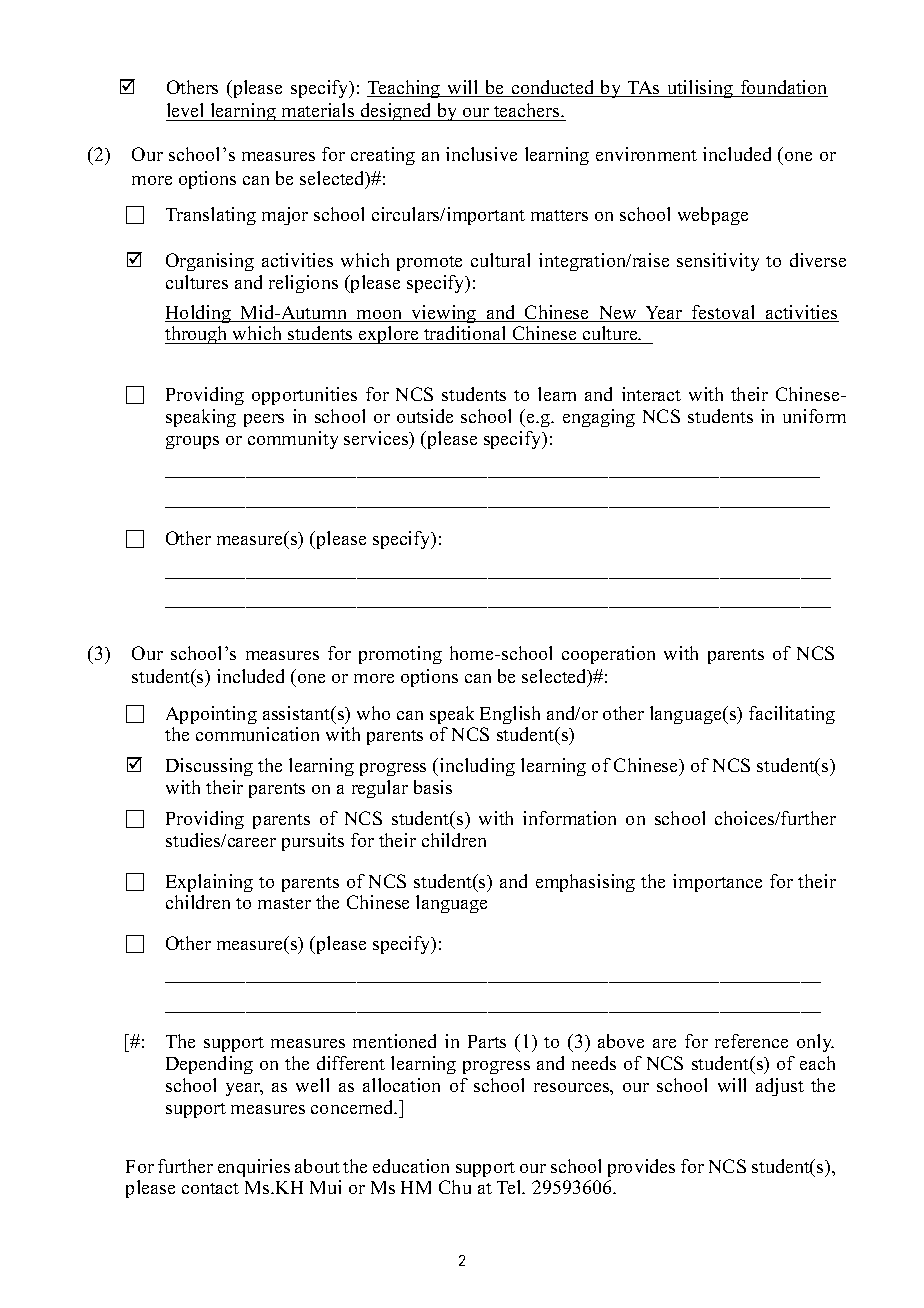 The width and height of the image is (924, 1308). What do you see at coordinates (783, 88) in the image?
I see `foundation` at bounding box center [783, 88].
